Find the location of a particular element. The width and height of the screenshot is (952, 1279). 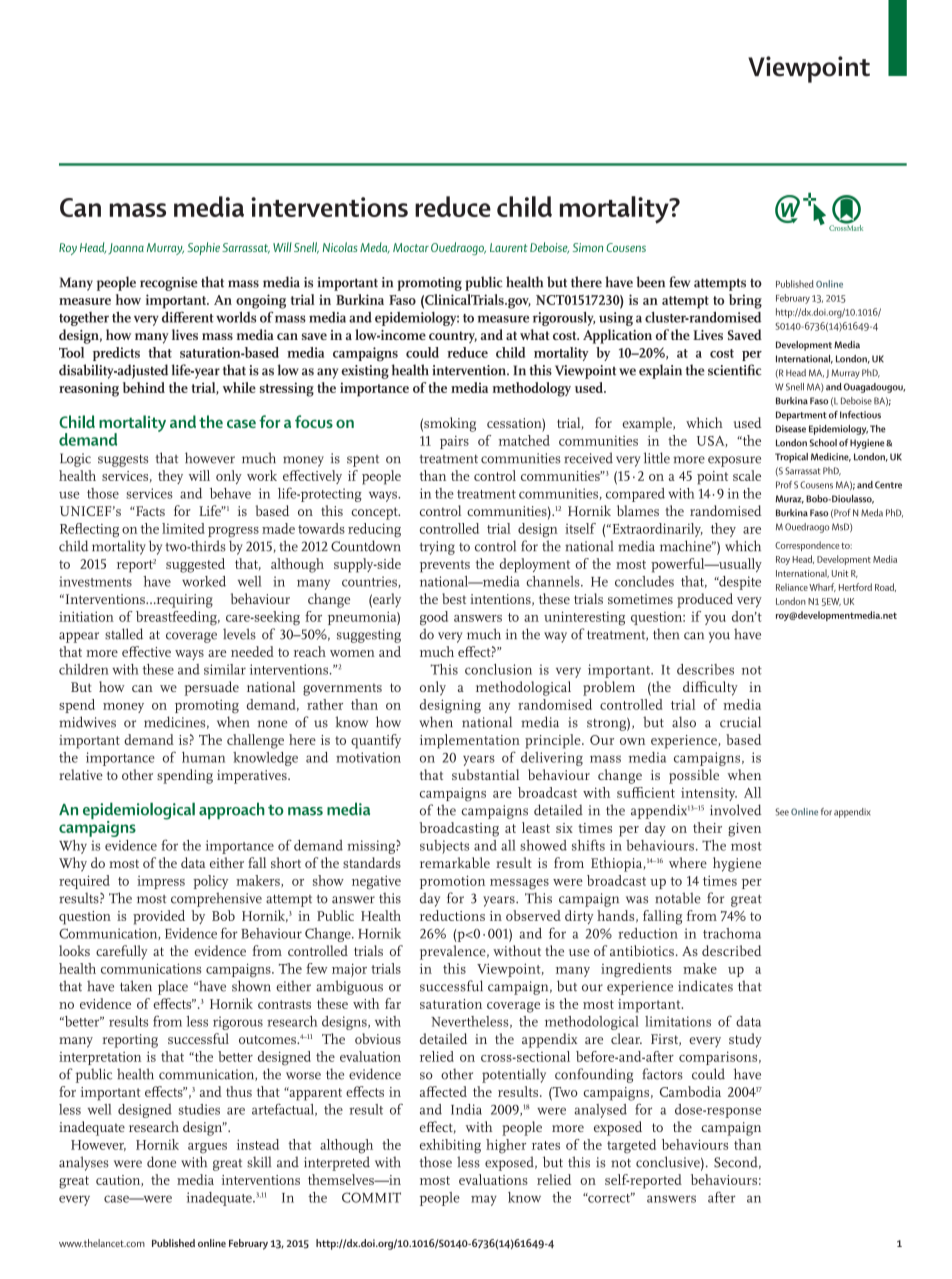

targeted is located at coordinates (631, 1146).
